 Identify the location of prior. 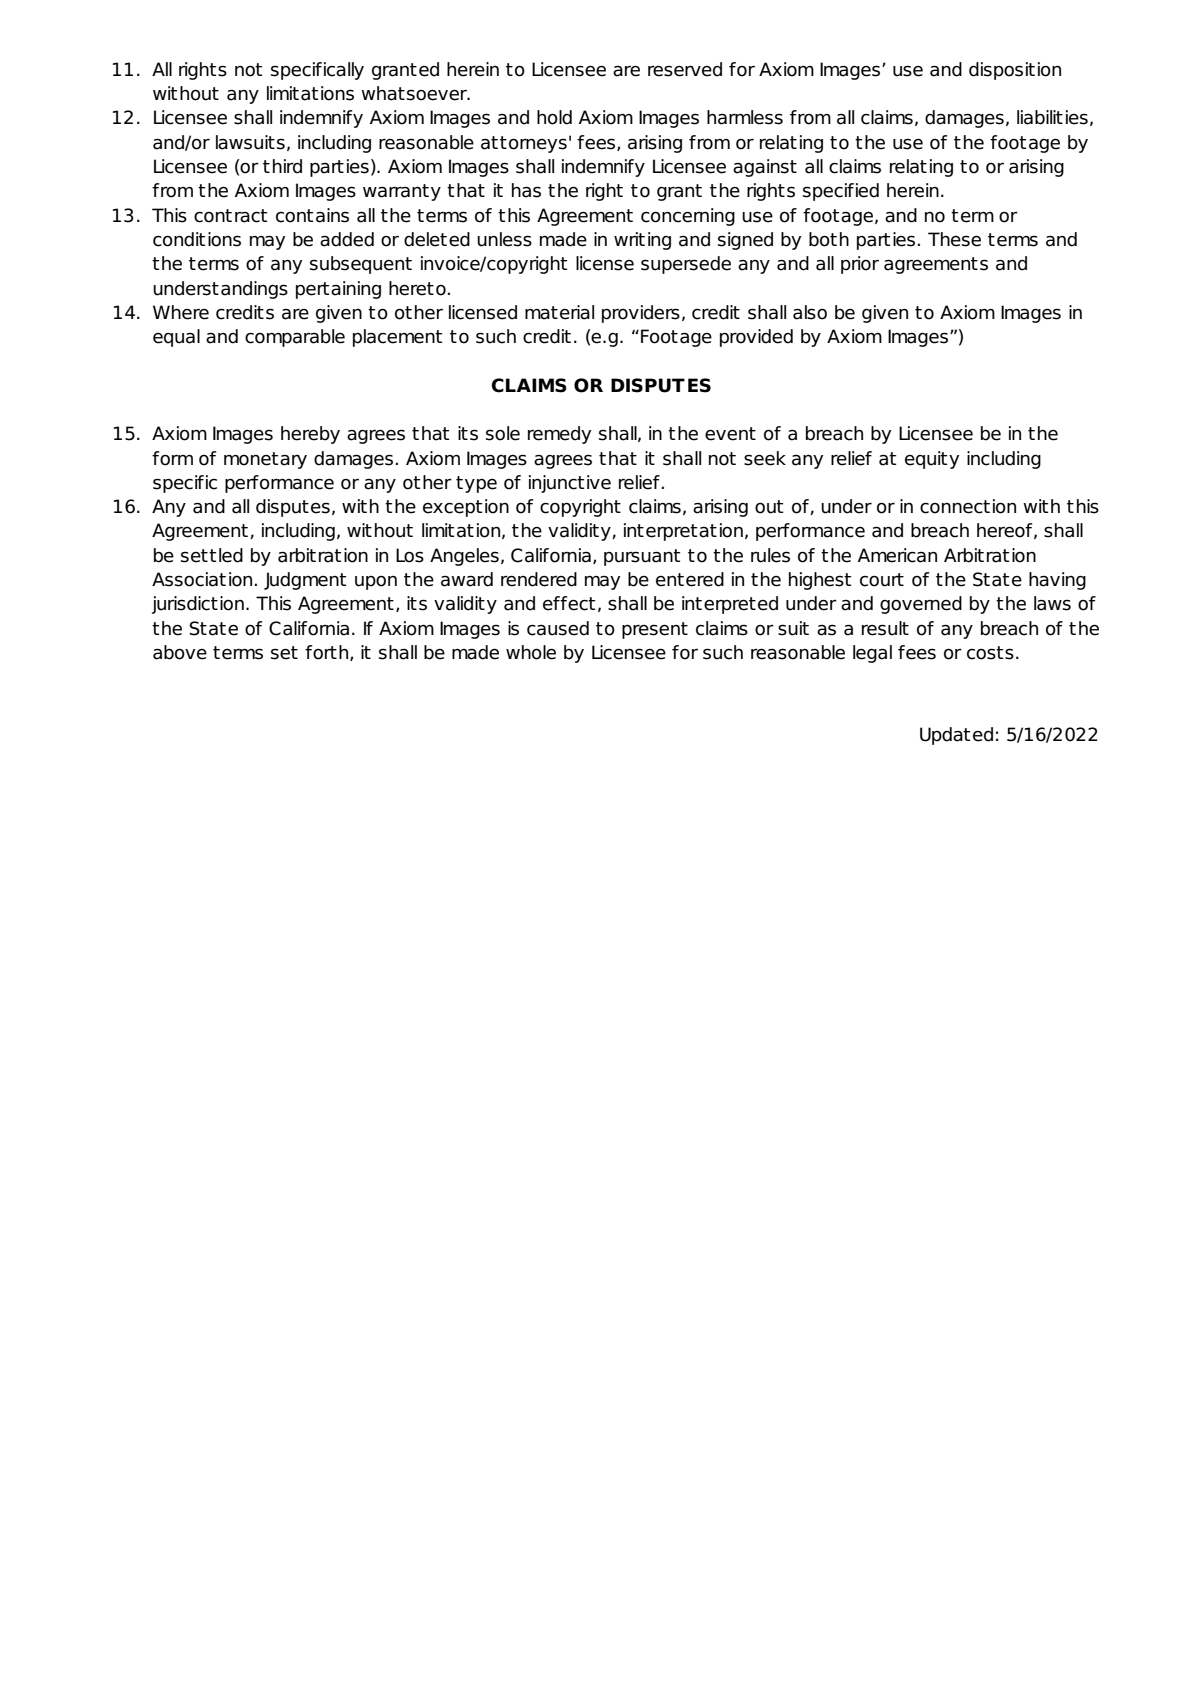
(860, 265).
